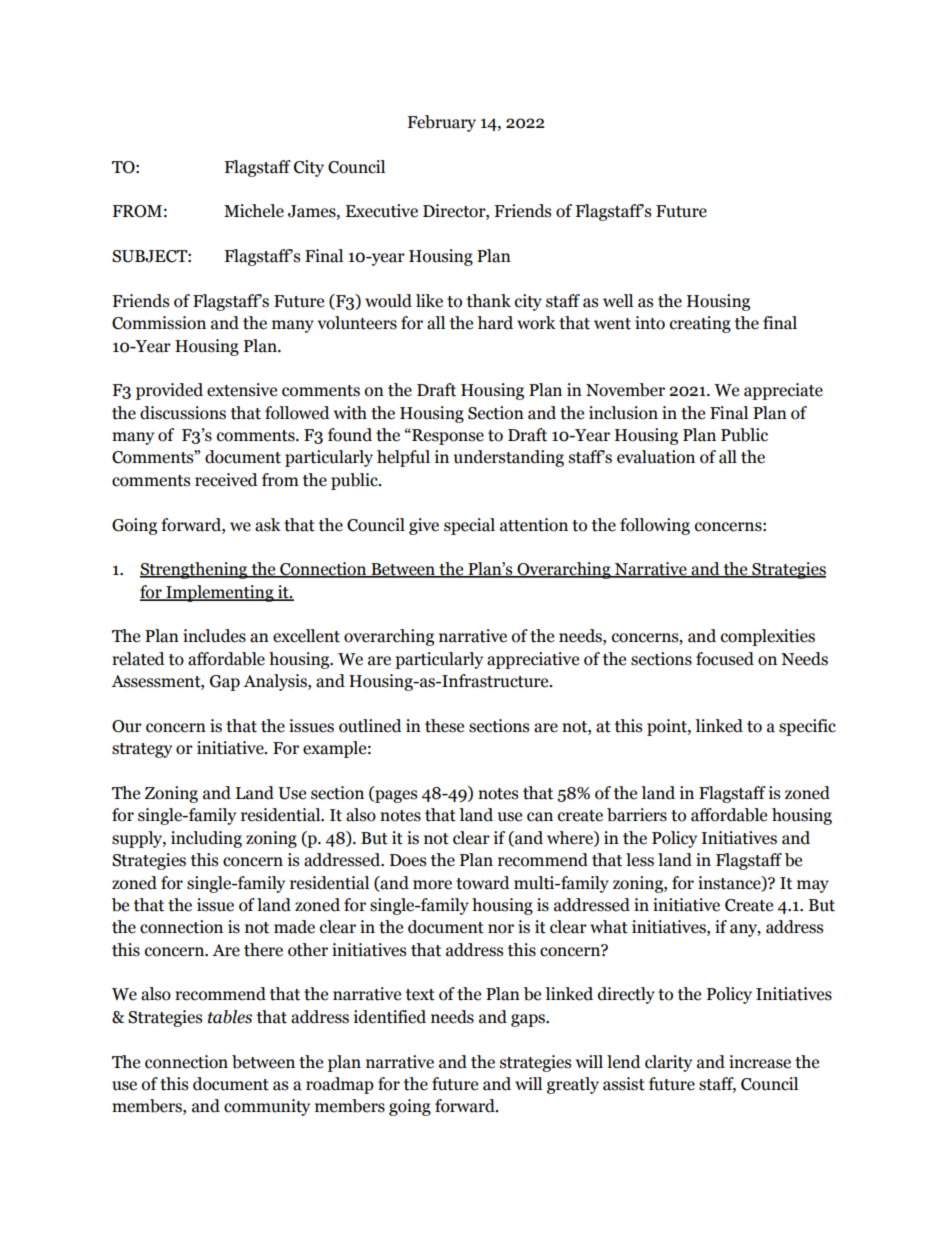  Describe the element at coordinates (447, 436) in the screenshot. I see `Response` at that location.
